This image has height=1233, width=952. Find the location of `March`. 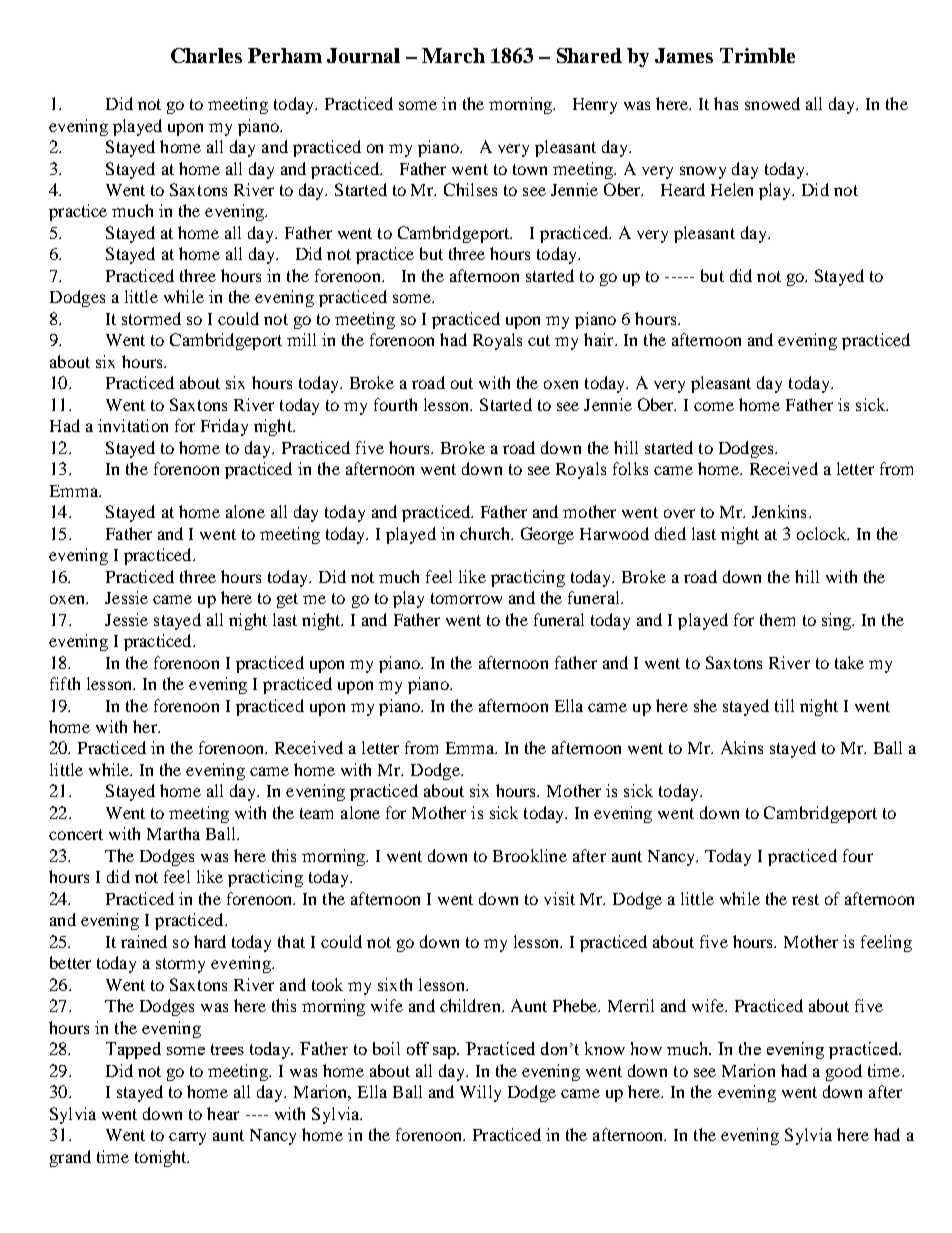

March is located at coordinates (453, 55).
